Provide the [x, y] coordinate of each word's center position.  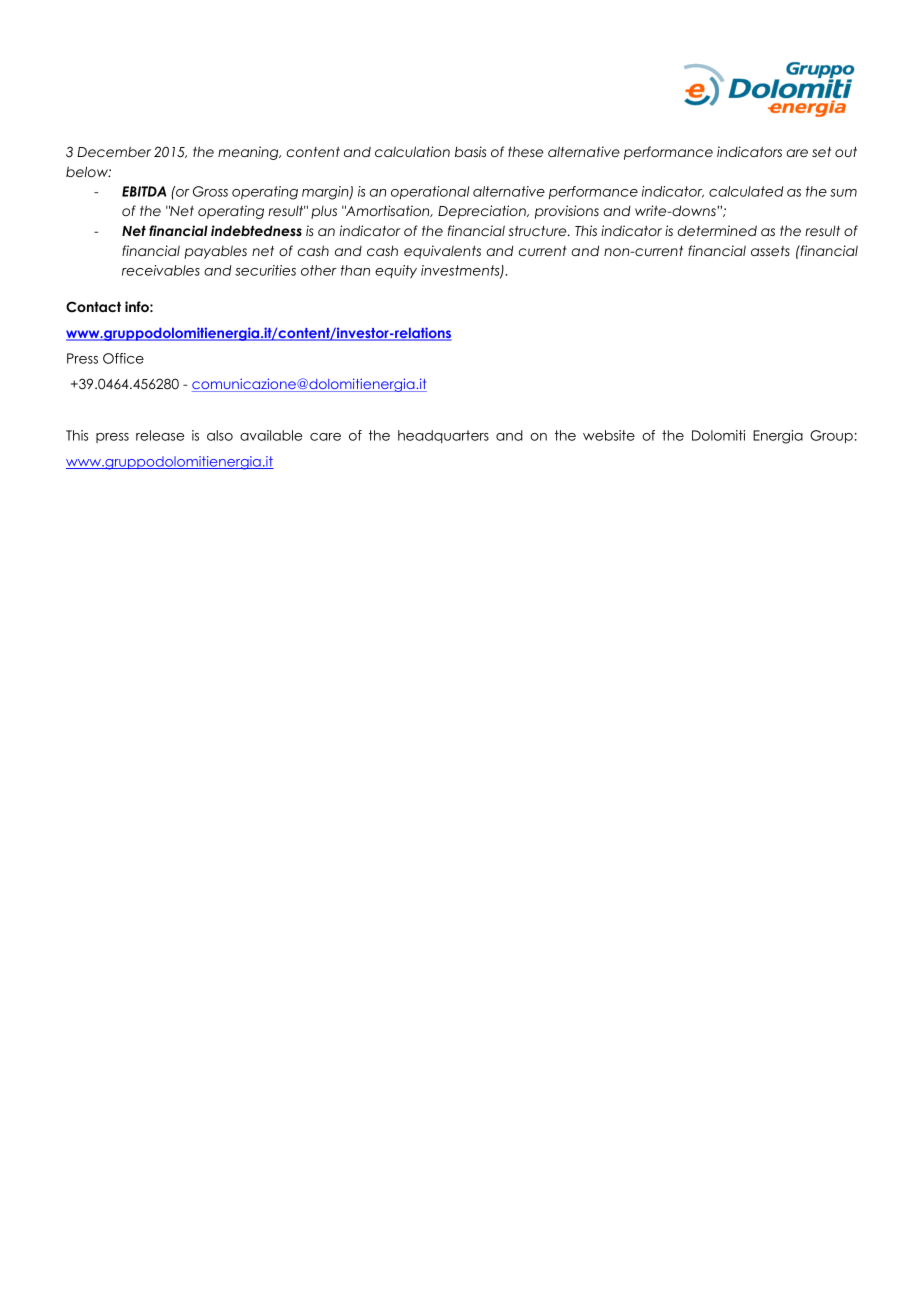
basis [470, 151]
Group [831, 437]
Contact [93, 307]
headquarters [443, 436]
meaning [249, 153]
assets [770, 251]
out [846, 152]
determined [717, 230]
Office [123, 358]
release [160, 435]
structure [539, 231]
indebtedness [256, 230]
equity [396, 271]
